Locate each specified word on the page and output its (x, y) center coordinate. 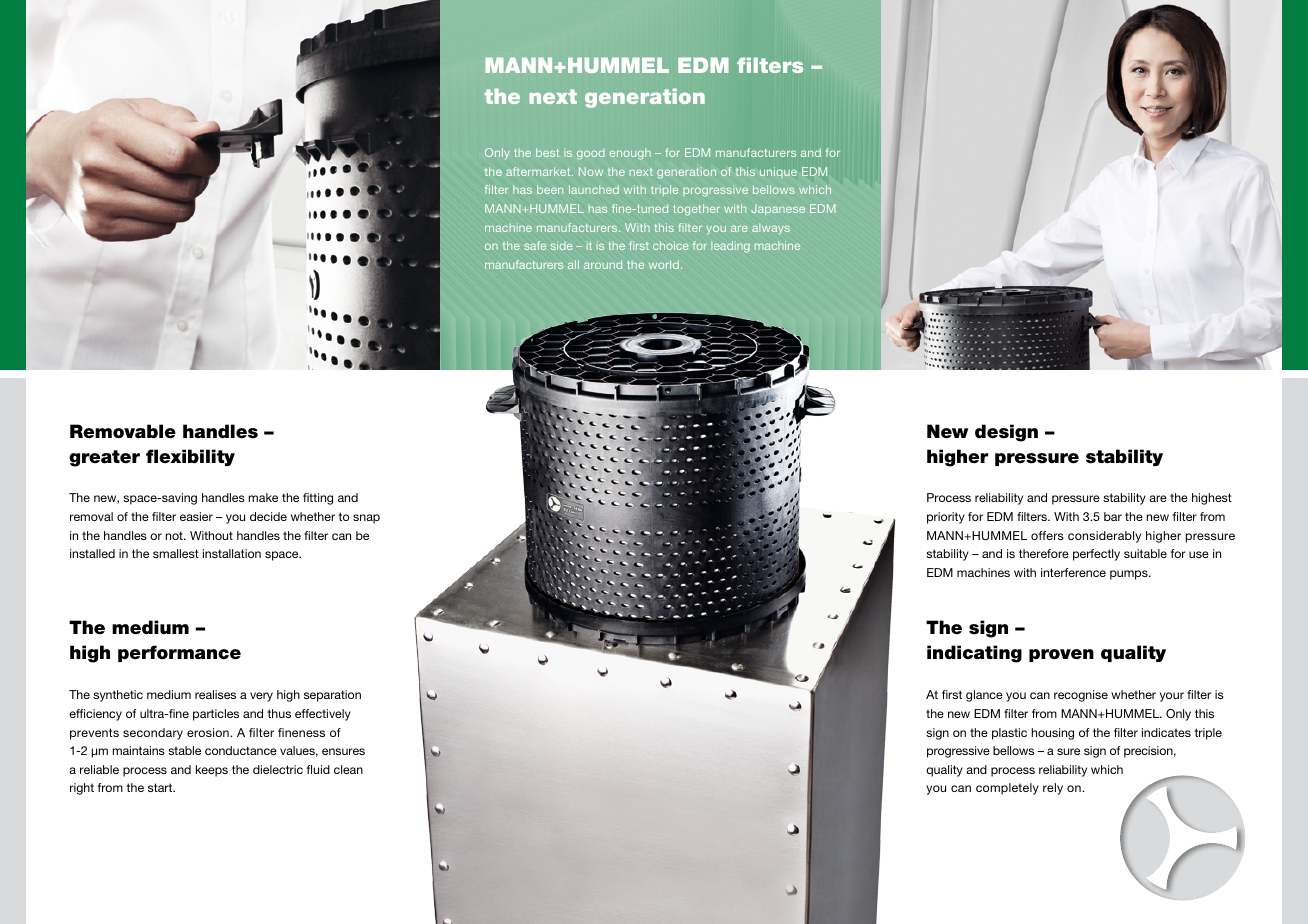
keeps (212, 771)
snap (366, 519)
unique (778, 172)
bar (1113, 516)
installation (232, 553)
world (664, 264)
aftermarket (539, 171)
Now (591, 171)
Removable (123, 431)
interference (1073, 572)
